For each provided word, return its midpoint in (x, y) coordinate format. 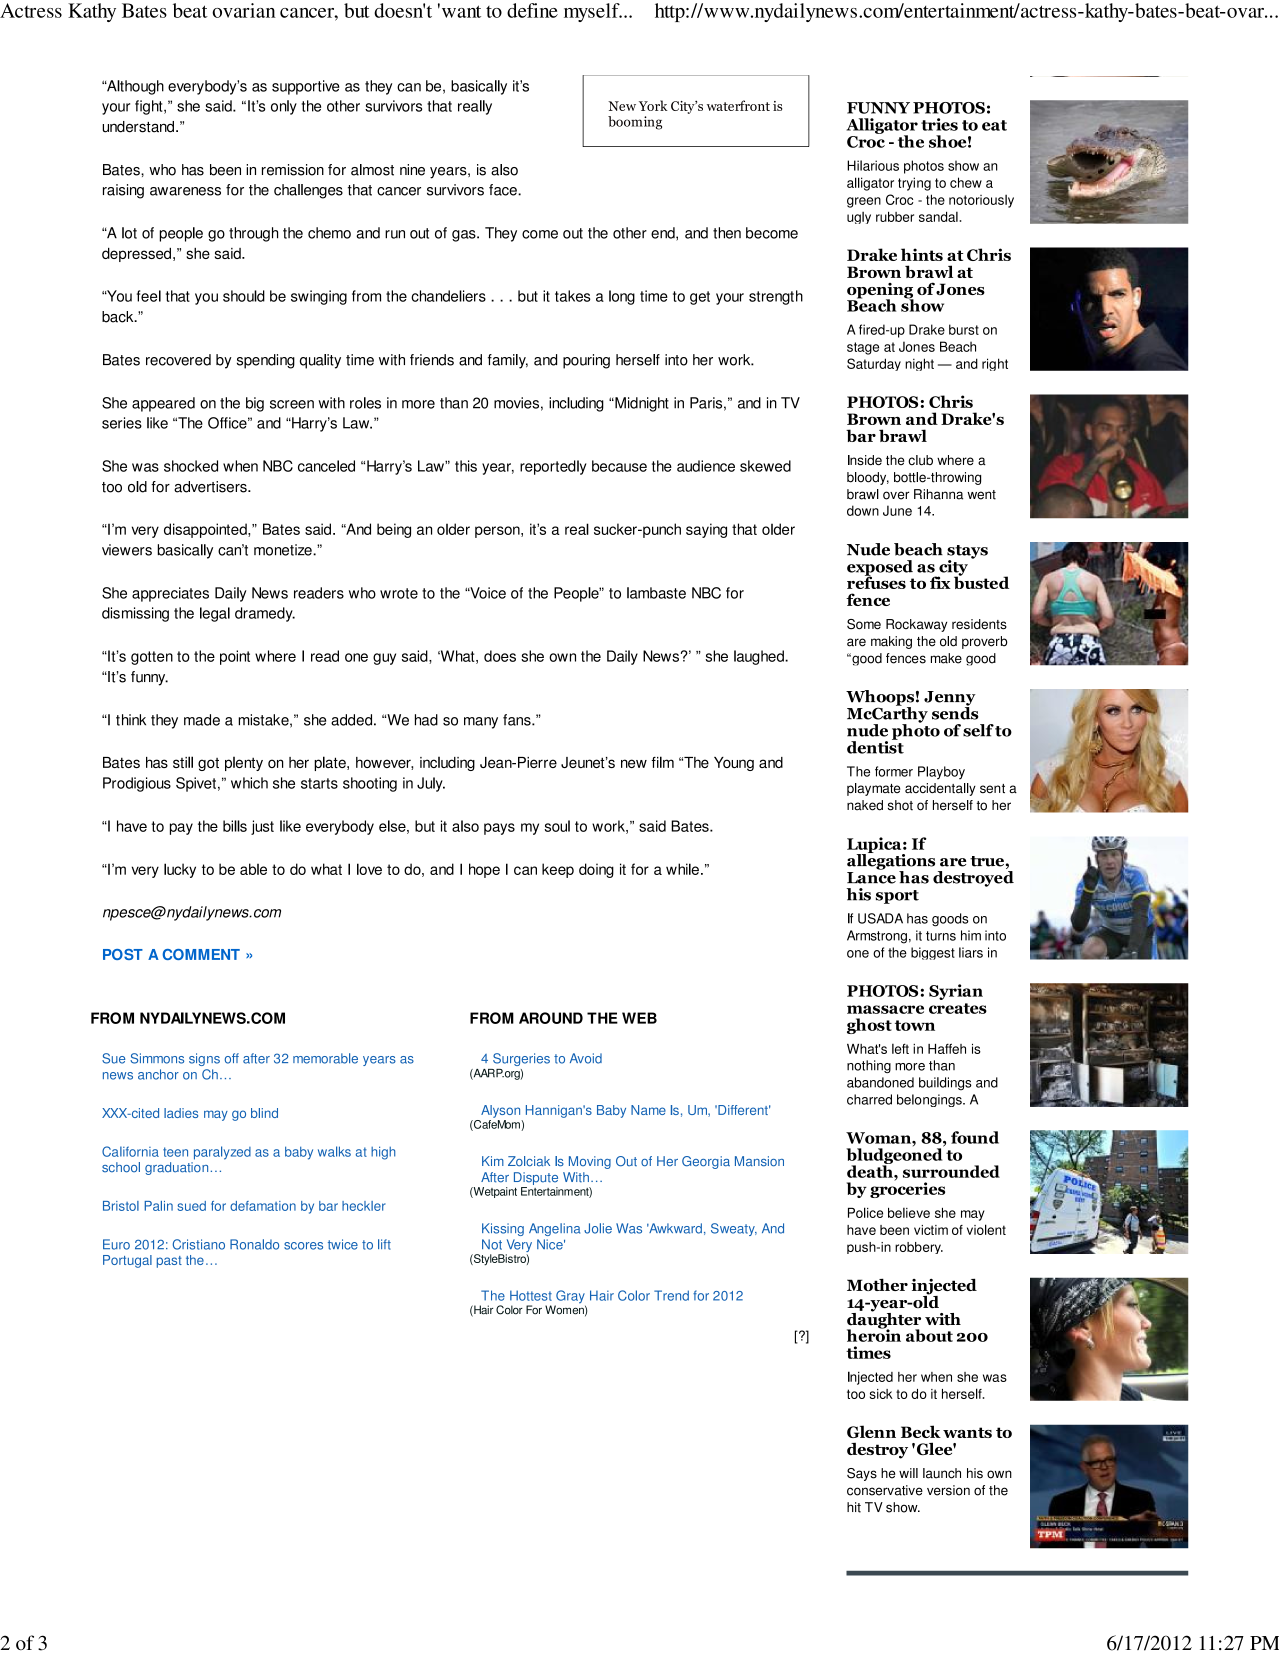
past (169, 1262)
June (897, 510)
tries (939, 124)
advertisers (211, 487)
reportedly (553, 467)
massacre (885, 1009)
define (532, 10)
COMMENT (201, 954)
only (284, 107)
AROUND (551, 1018)
